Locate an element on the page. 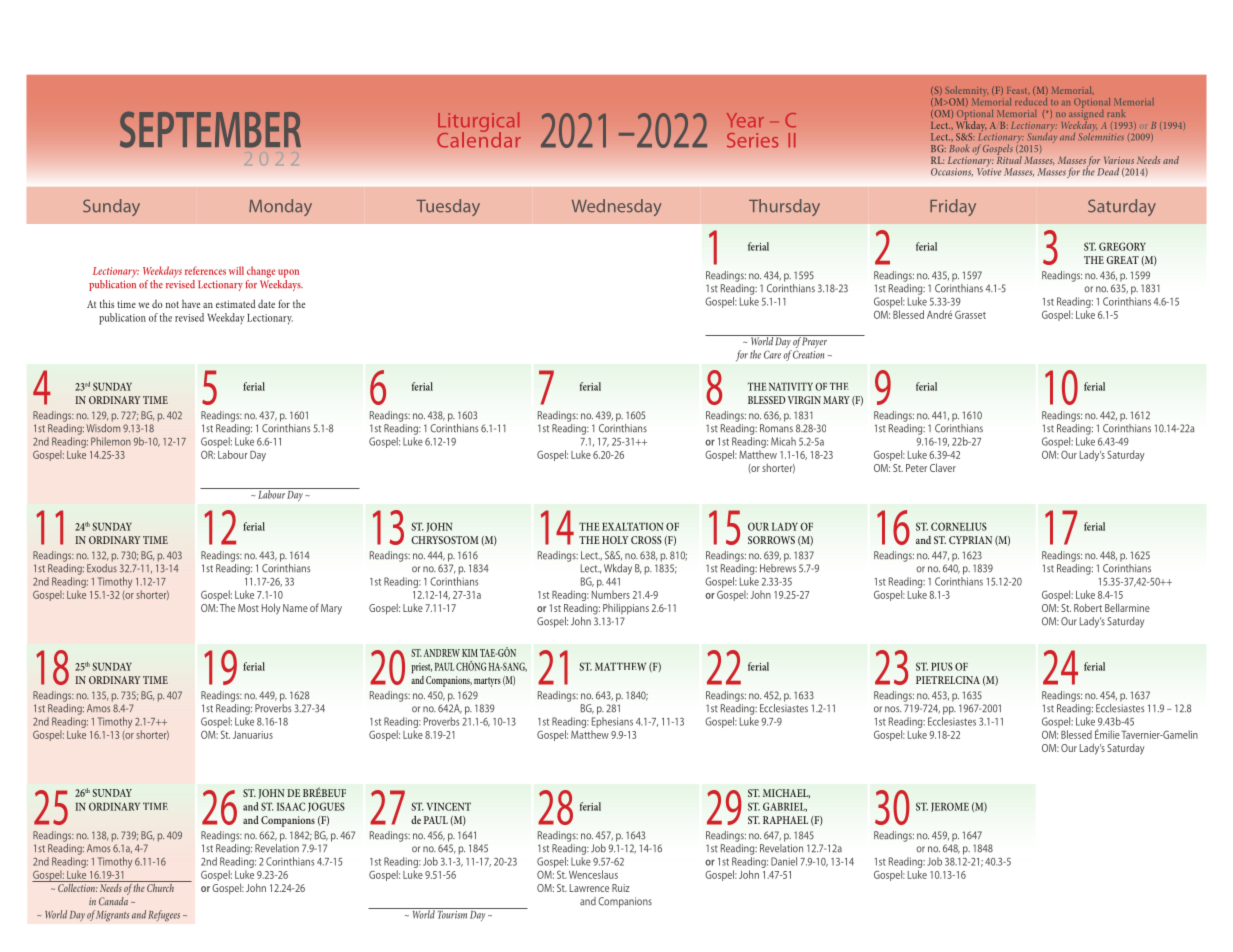  CORNELIUS is located at coordinates (959, 526).
